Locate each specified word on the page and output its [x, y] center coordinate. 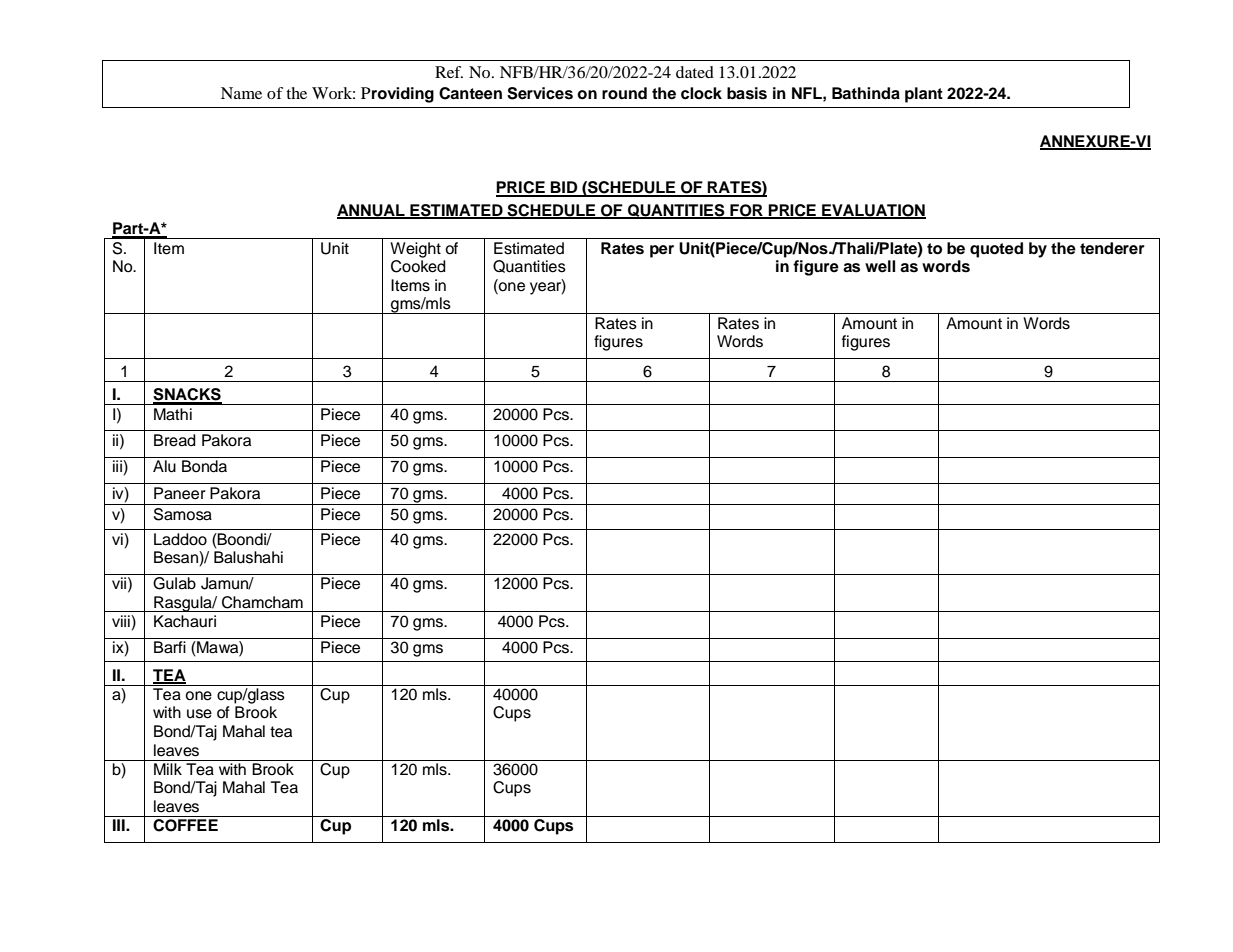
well [880, 266]
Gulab [174, 583]
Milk [168, 769]
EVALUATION [873, 211]
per [662, 251]
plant [924, 95]
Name [241, 93]
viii [122, 621]
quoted [996, 250]
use [199, 714]
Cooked [418, 266]
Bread [175, 440]
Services [540, 93]
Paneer [180, 493]
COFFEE [185, 825]
